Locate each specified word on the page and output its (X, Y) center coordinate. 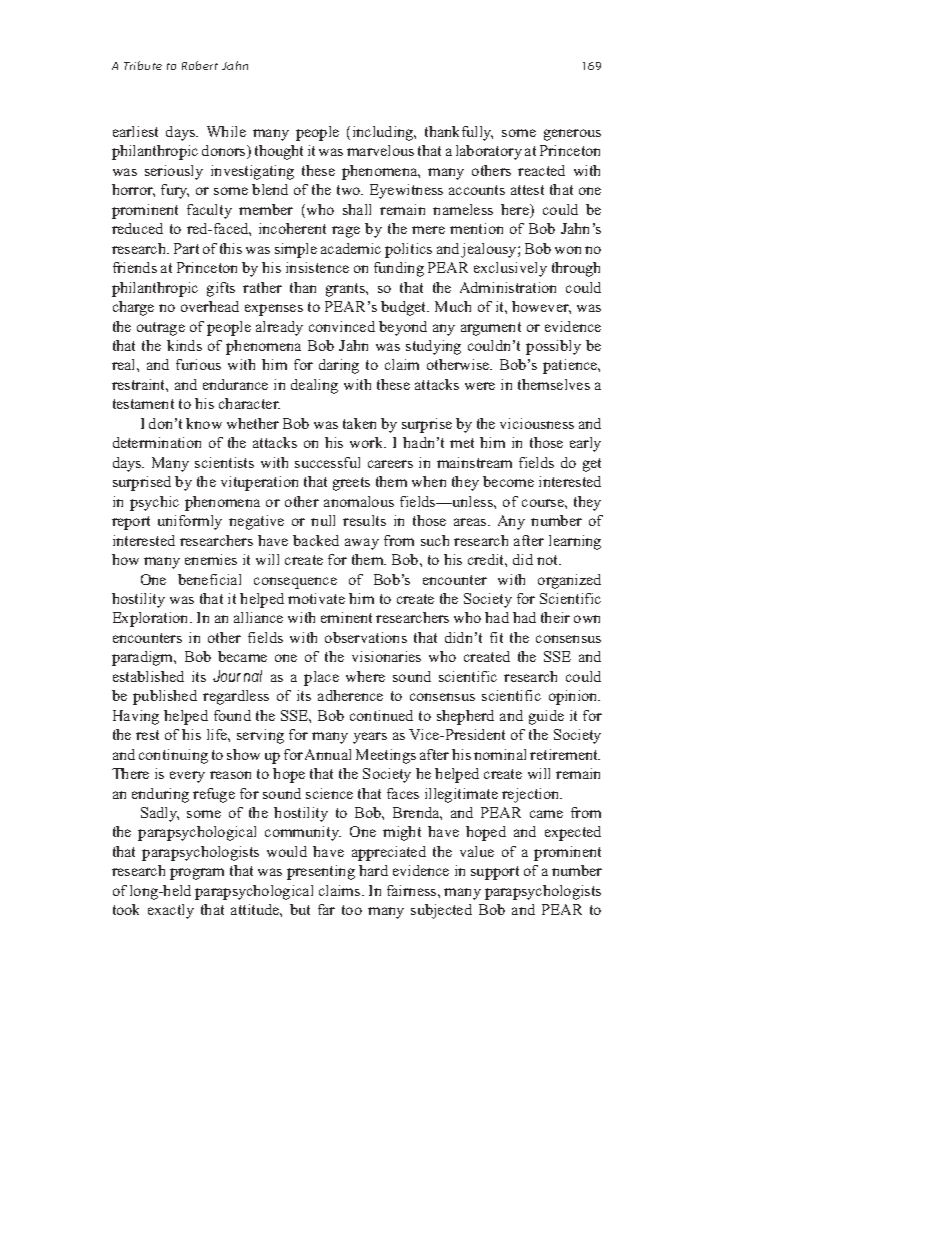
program (197, 874)
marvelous (380, 150)
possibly (553, 347)
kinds (184, 345)
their (555, 617)
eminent (346, 617)
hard (373, 870)
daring (339, 366)
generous (572, 135)
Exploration (152, 619)
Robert (200, 65)
